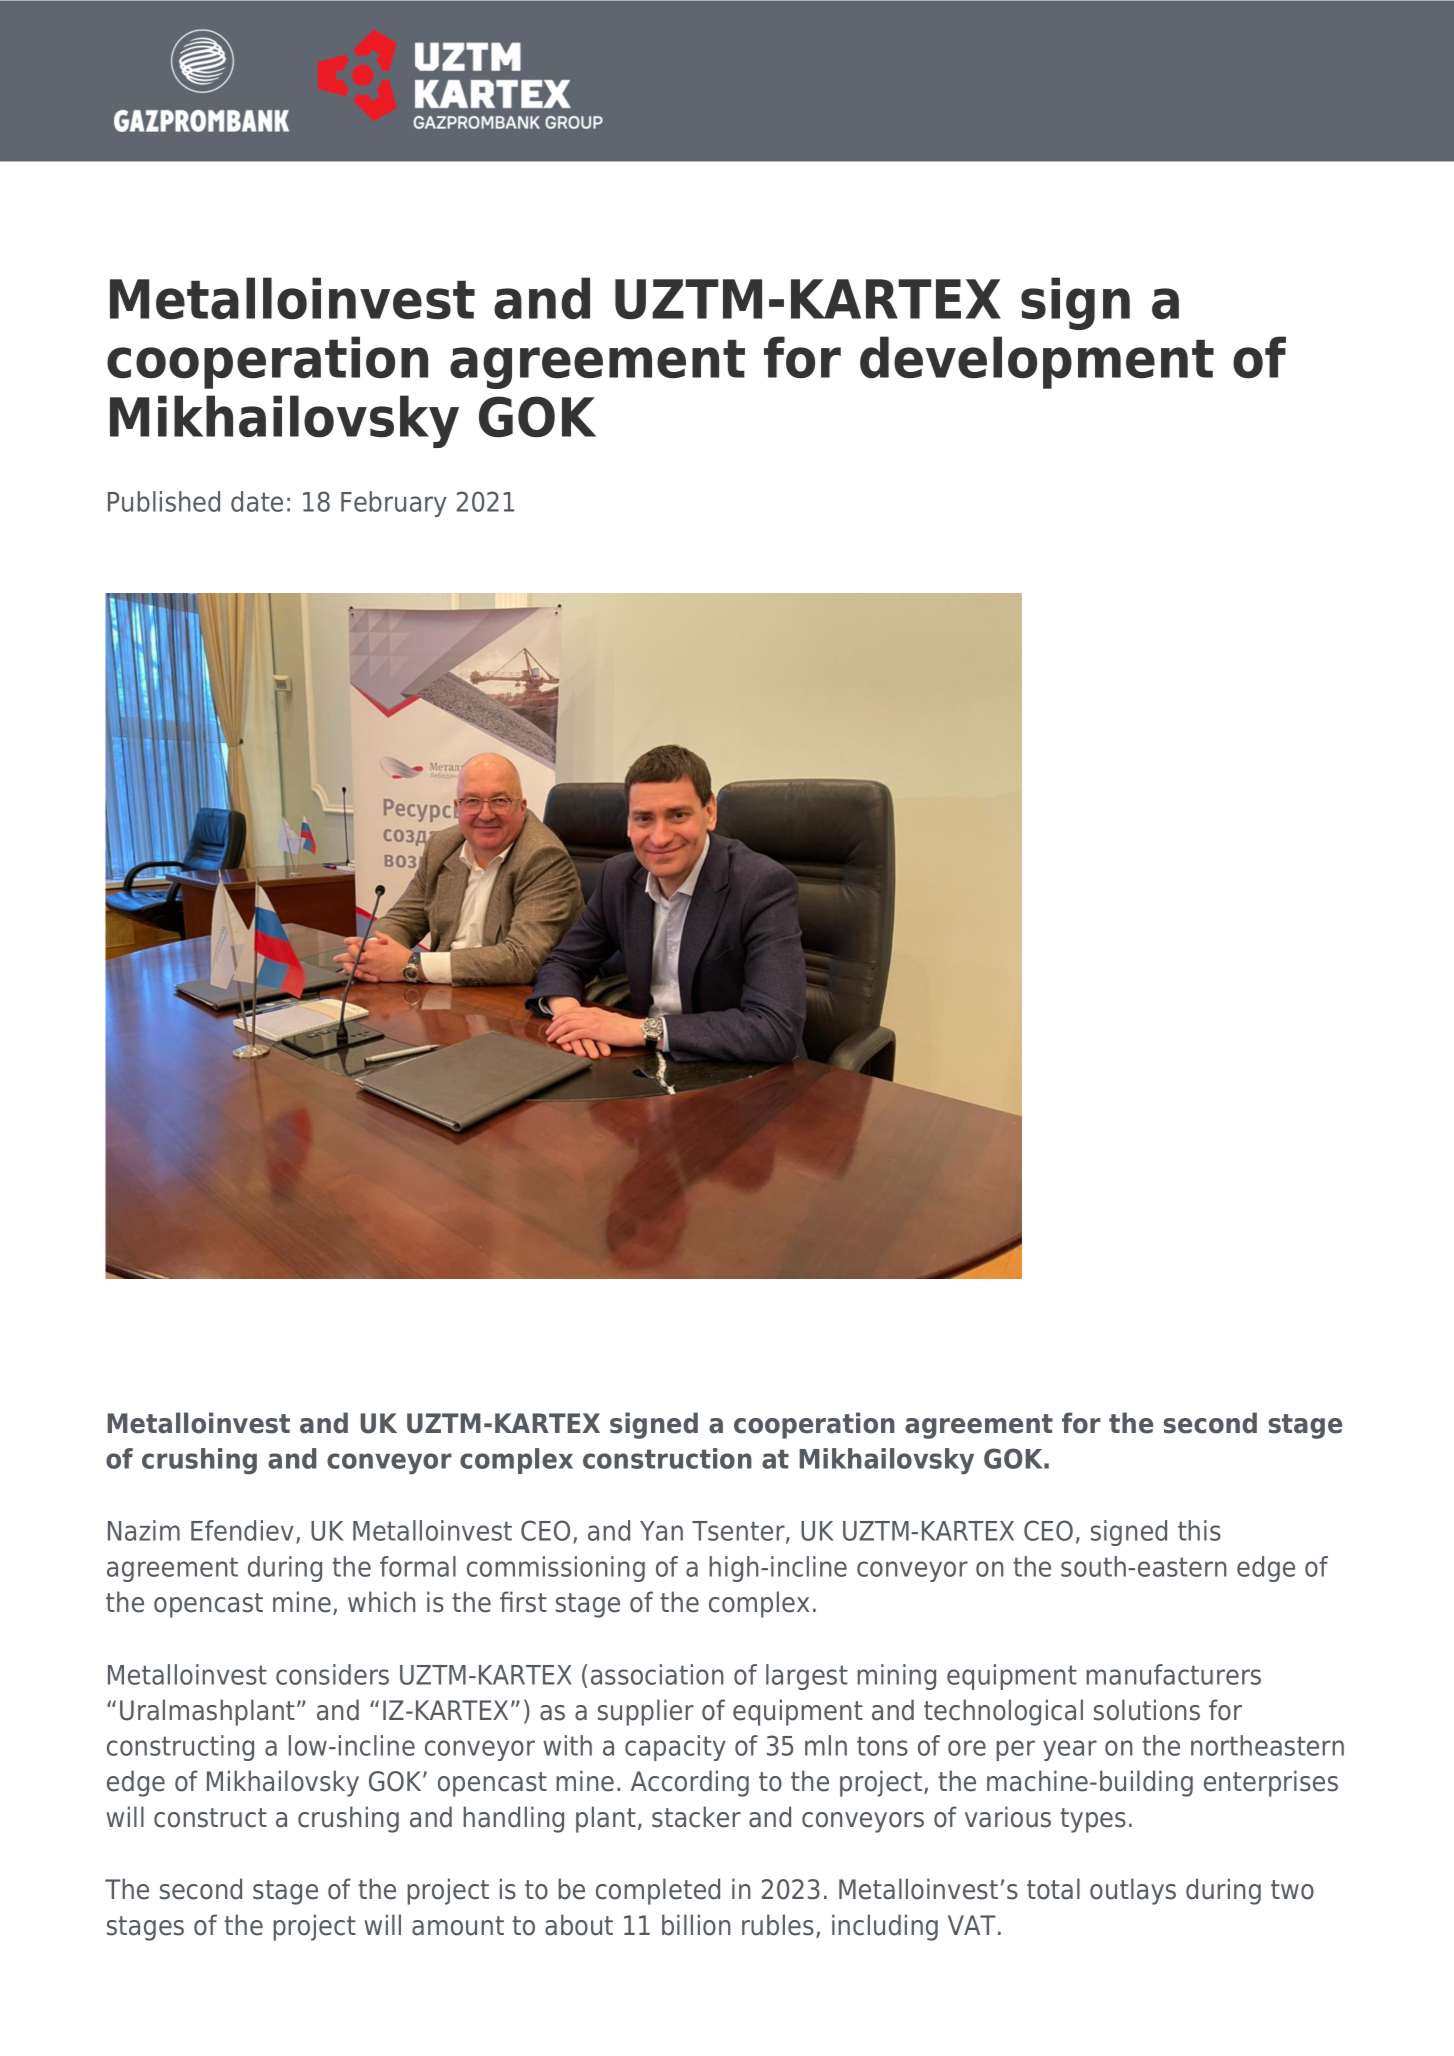 The image size is (1454, 2056). I want to click on development, so click(1037, 362).
